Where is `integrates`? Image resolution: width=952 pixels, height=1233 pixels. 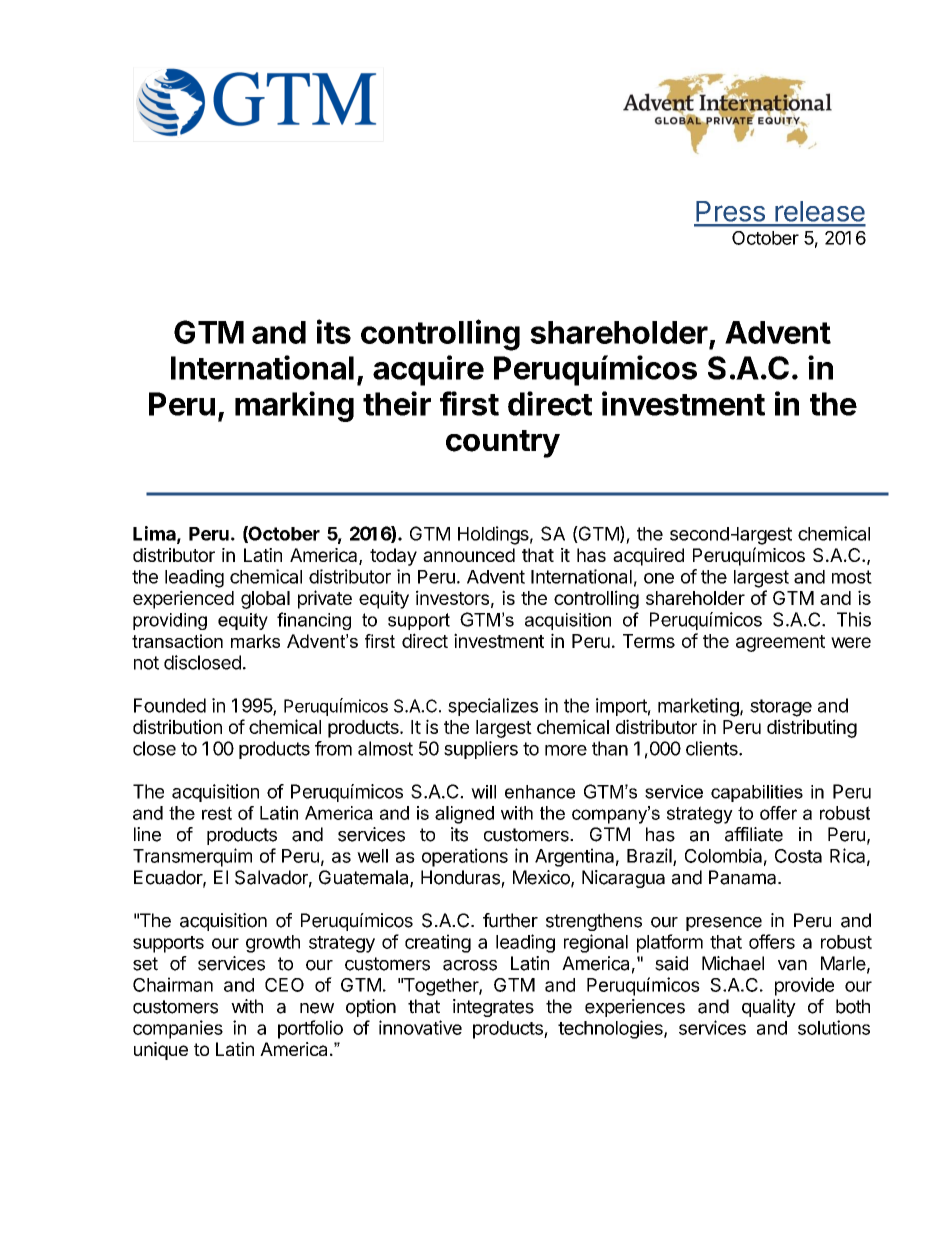 integrates is located at coordinates (493, 1008).
